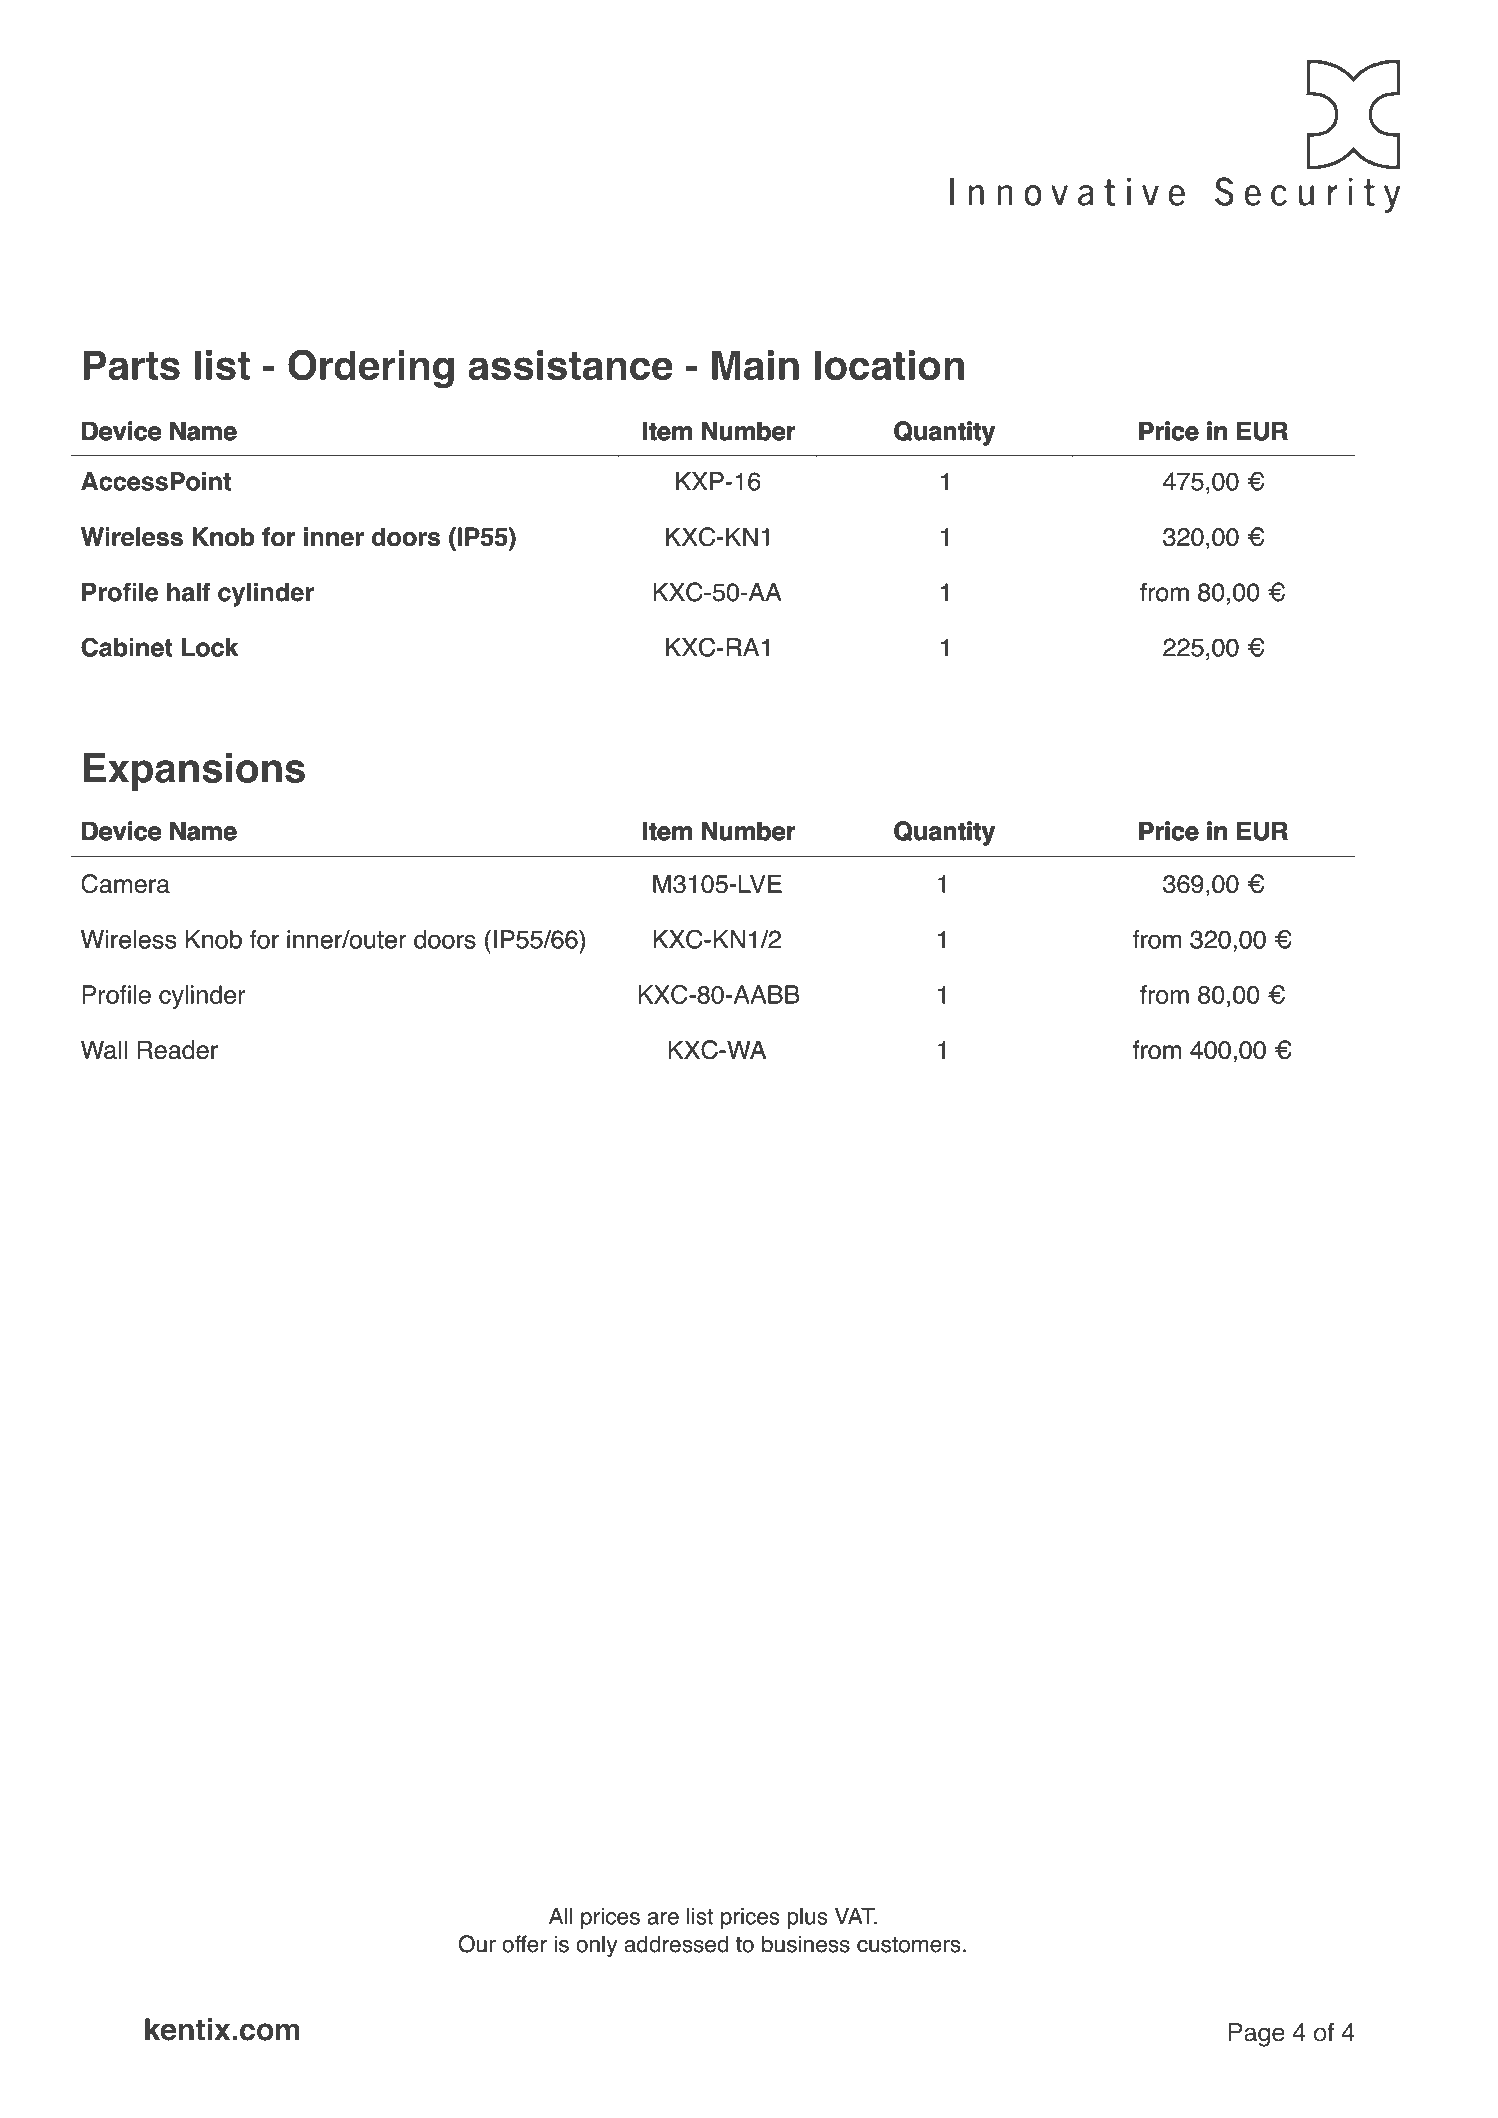 This screenshot has height=2118, width=1498. I want to click on VAT, so click(856, 1916).
